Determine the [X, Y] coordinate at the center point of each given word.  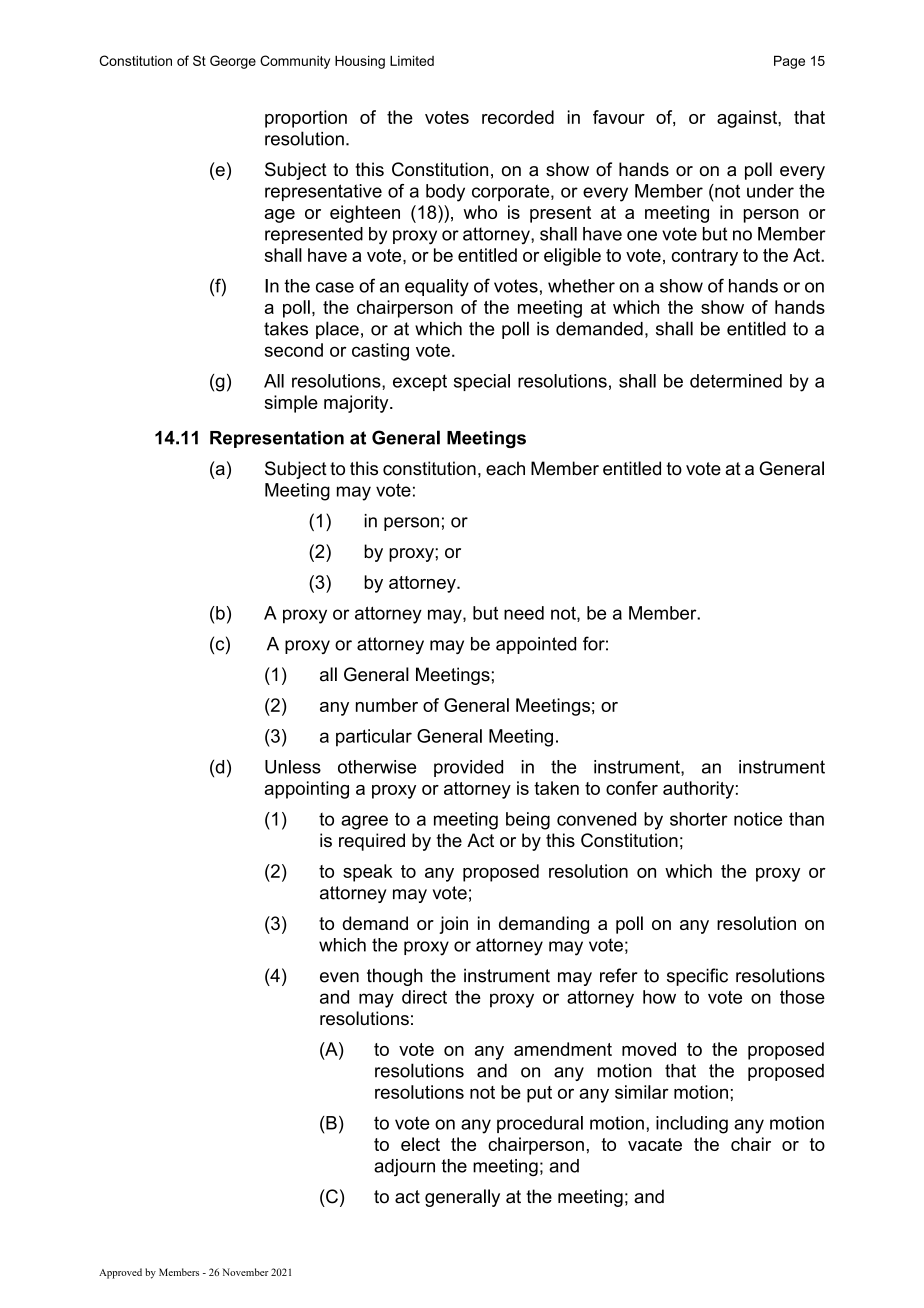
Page [789, 62]
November [245, 1272]
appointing [306, 790]
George [233, 62]
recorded [518, 117]
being [528, 821]
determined [736, 381]
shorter [699, 819]
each [505, 468]
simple [291, 404]
